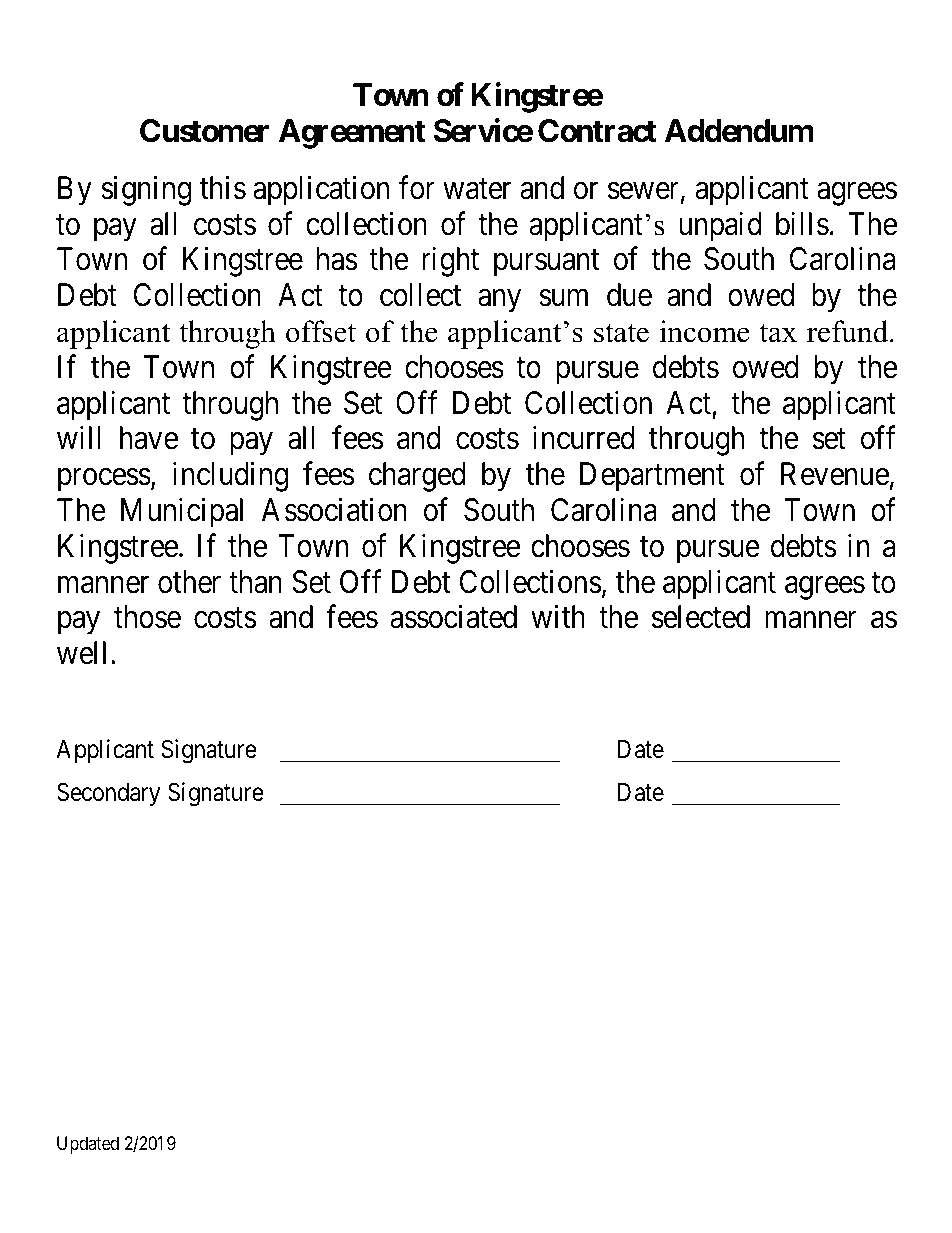 This screenshot has height=1233, width=952. What do you see at coordinates (189, 582) in the screenshot?
I see `other` at bounding box center [189, 582].
